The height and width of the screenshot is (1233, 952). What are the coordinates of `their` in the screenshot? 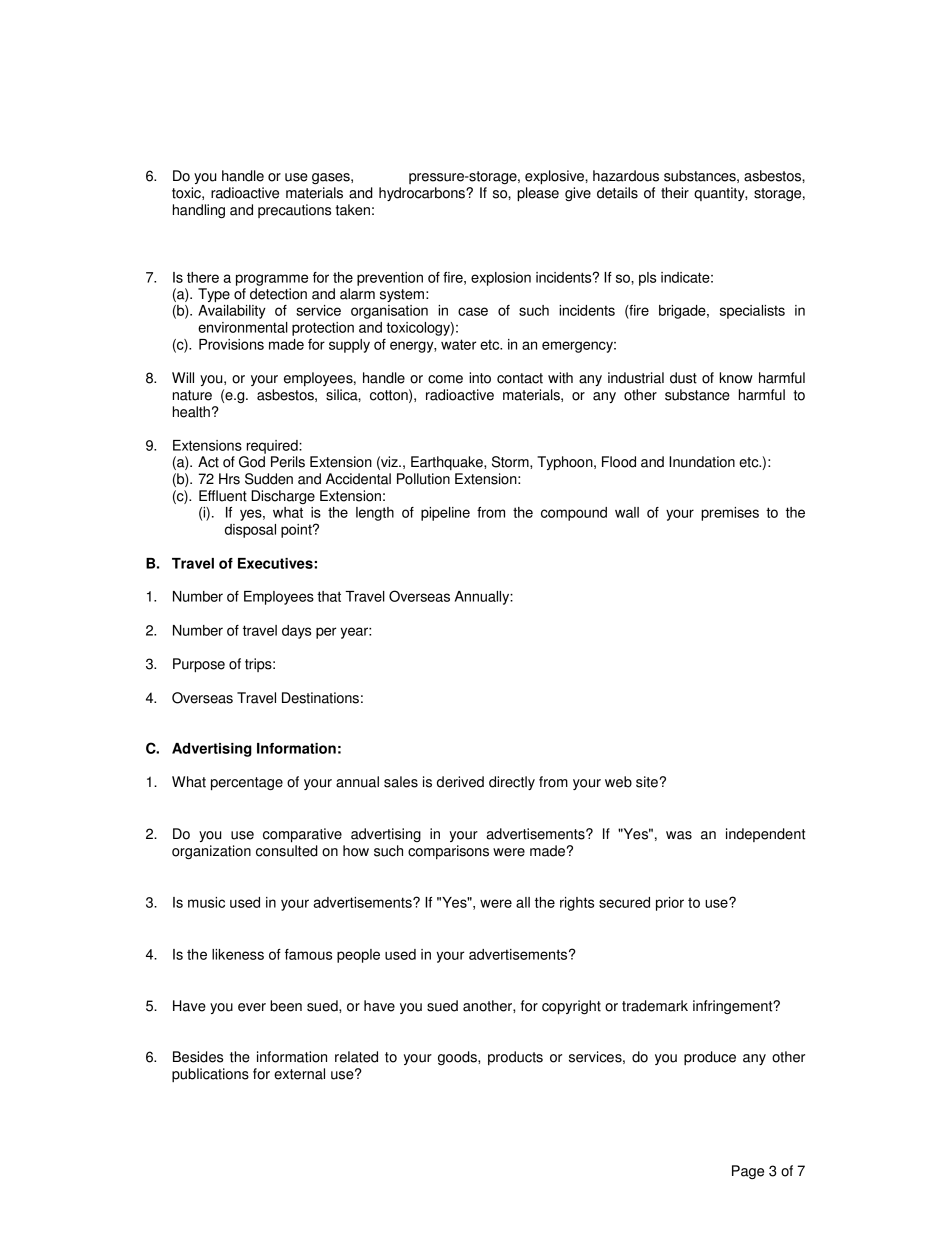 It's located at (675, 193).
